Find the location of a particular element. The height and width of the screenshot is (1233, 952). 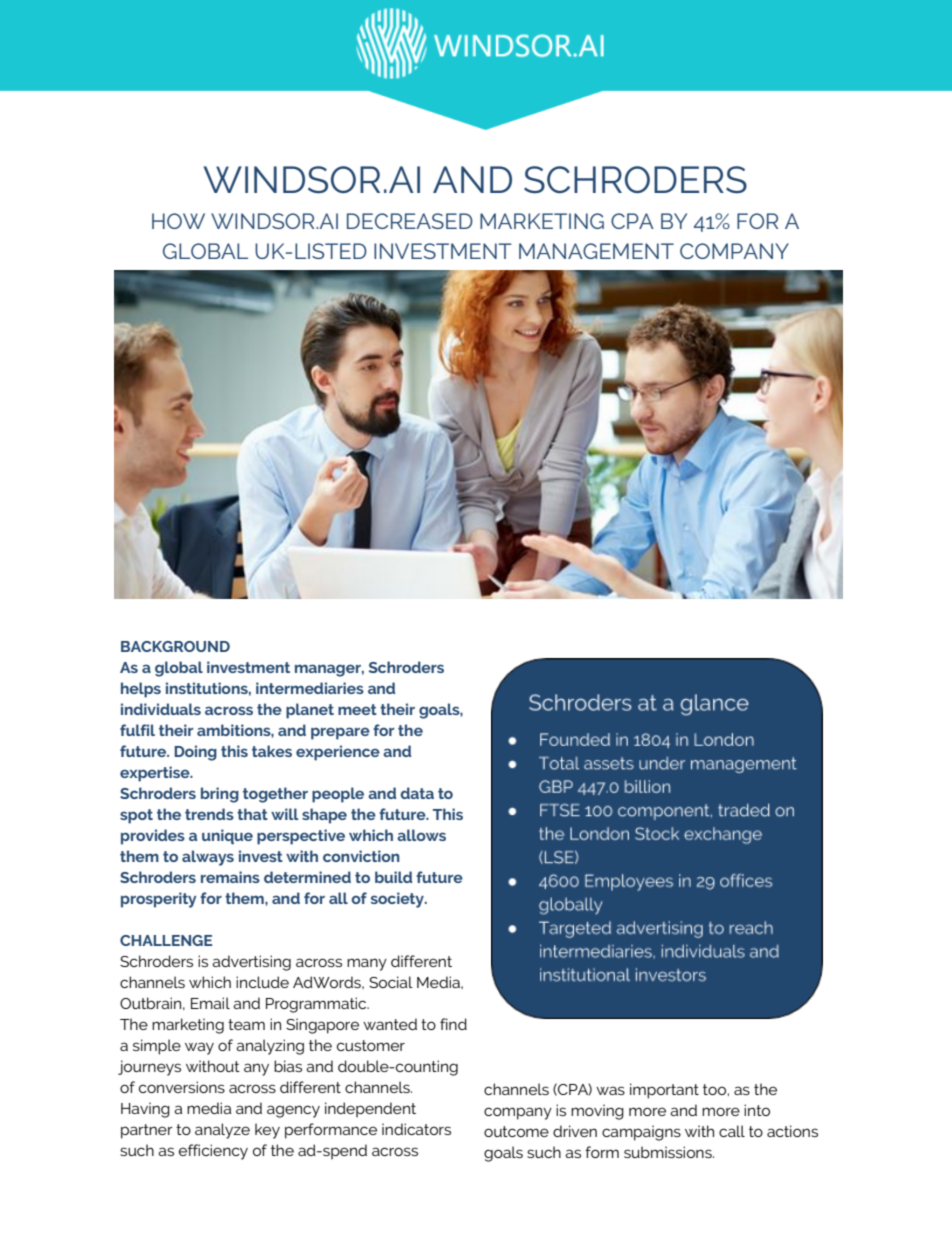

remains is located at coordinates (230, 877).
